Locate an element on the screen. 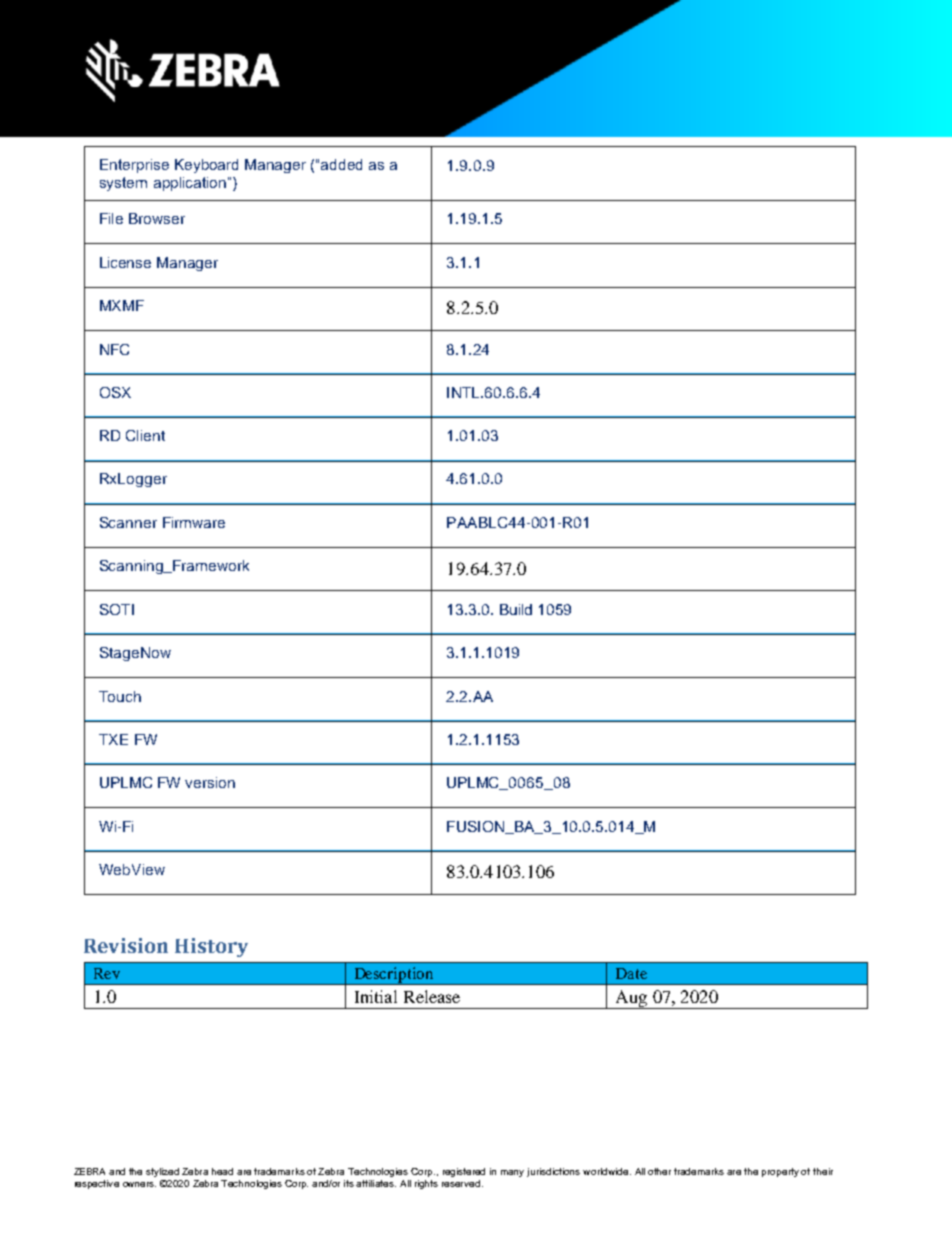  application is located at coordinates (190, 184).
